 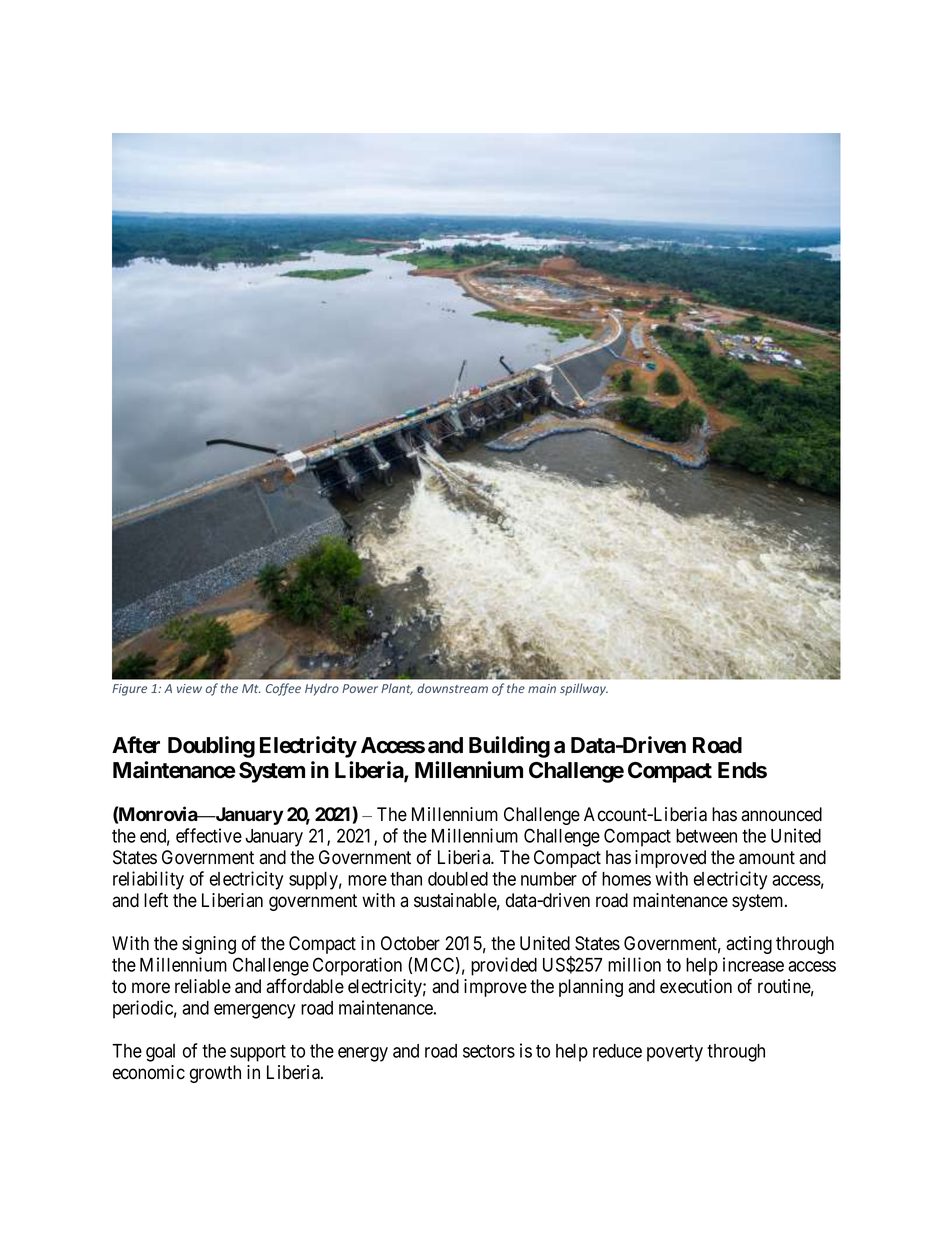 I want to click on provided, so click(x=504, y=966).
